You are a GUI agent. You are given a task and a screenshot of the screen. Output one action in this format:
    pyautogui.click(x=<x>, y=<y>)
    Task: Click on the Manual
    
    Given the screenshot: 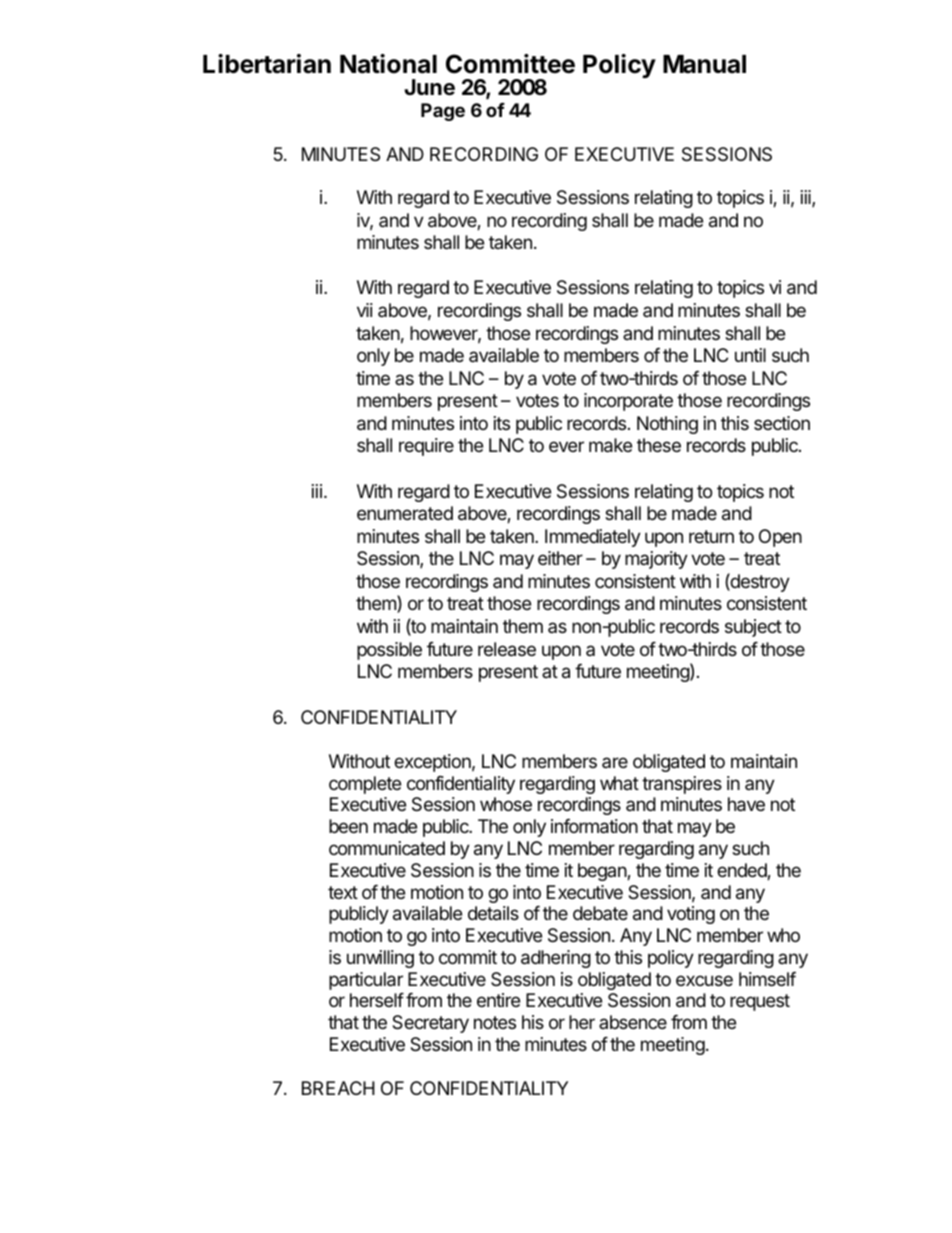 What is the action you would take?
    pyautogui.click(x=704, y=64)
